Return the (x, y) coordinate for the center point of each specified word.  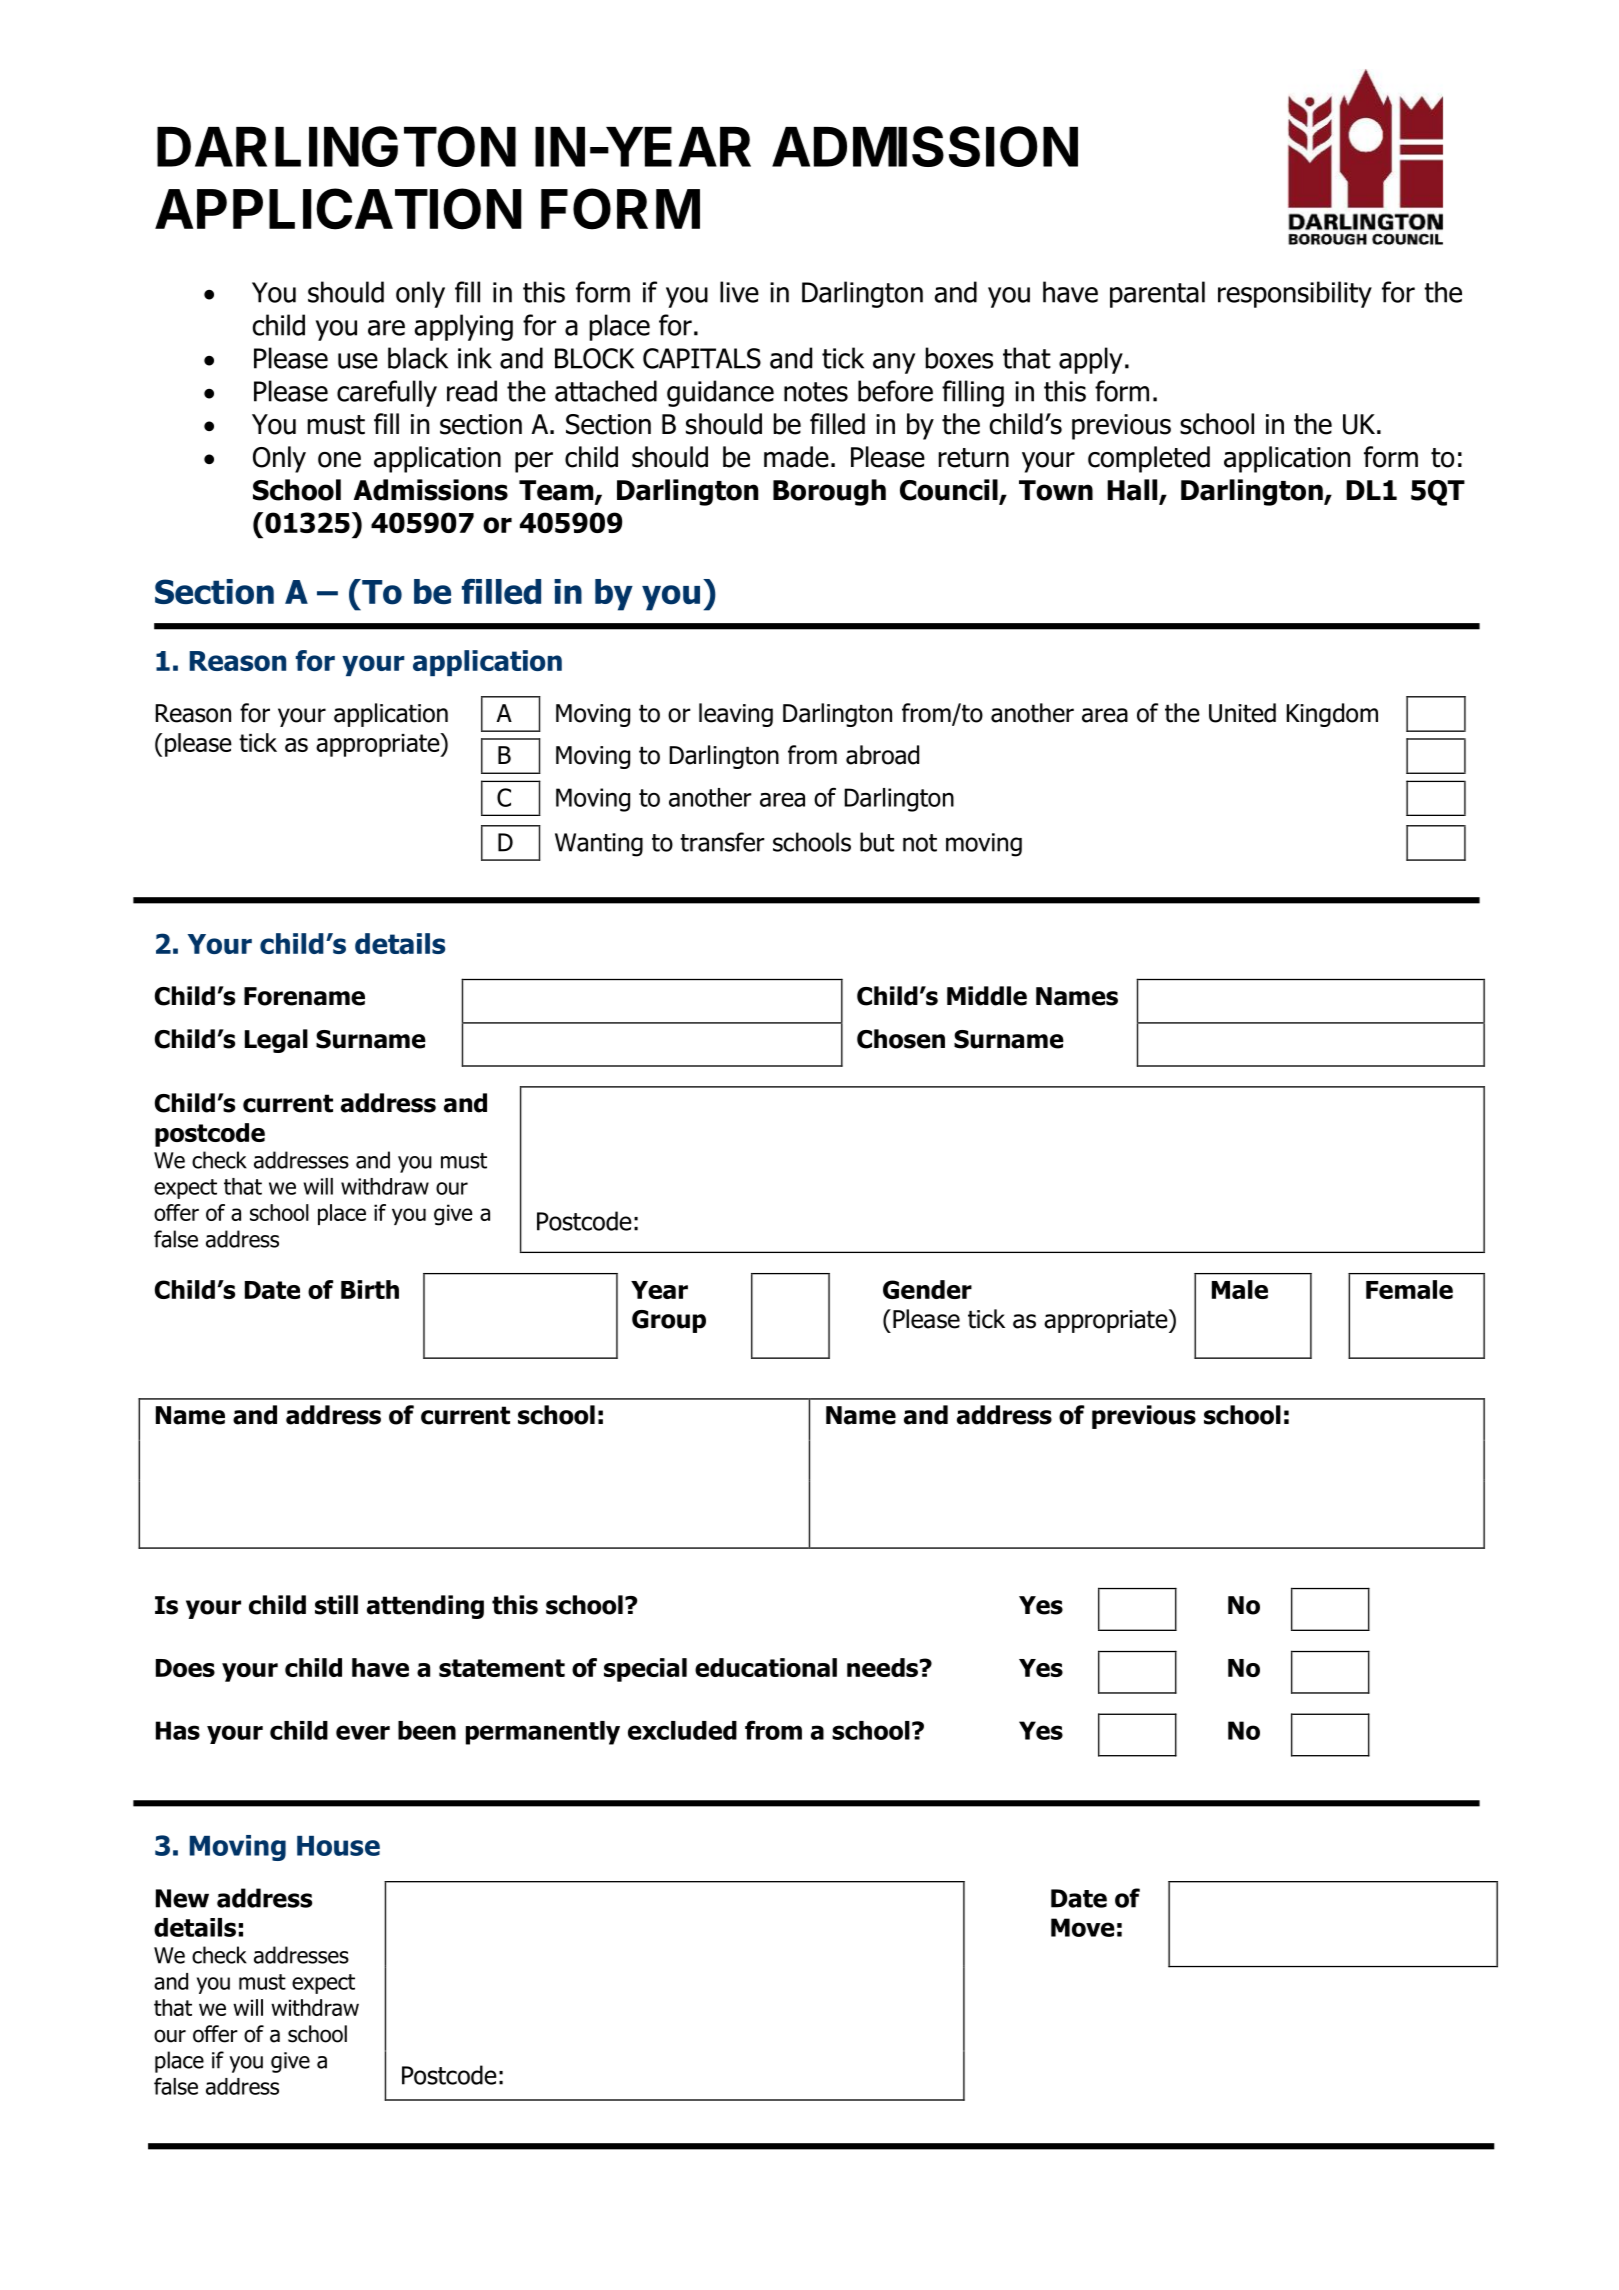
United (1242, 713)
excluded (682, 1730)
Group (669, 1321)
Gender (927, 1289)
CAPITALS (702, 358)
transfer (722, 842)
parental (1157, 294)
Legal (276, 1041)
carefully (387, 393)
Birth (370, 1289)
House (338, 1846)
